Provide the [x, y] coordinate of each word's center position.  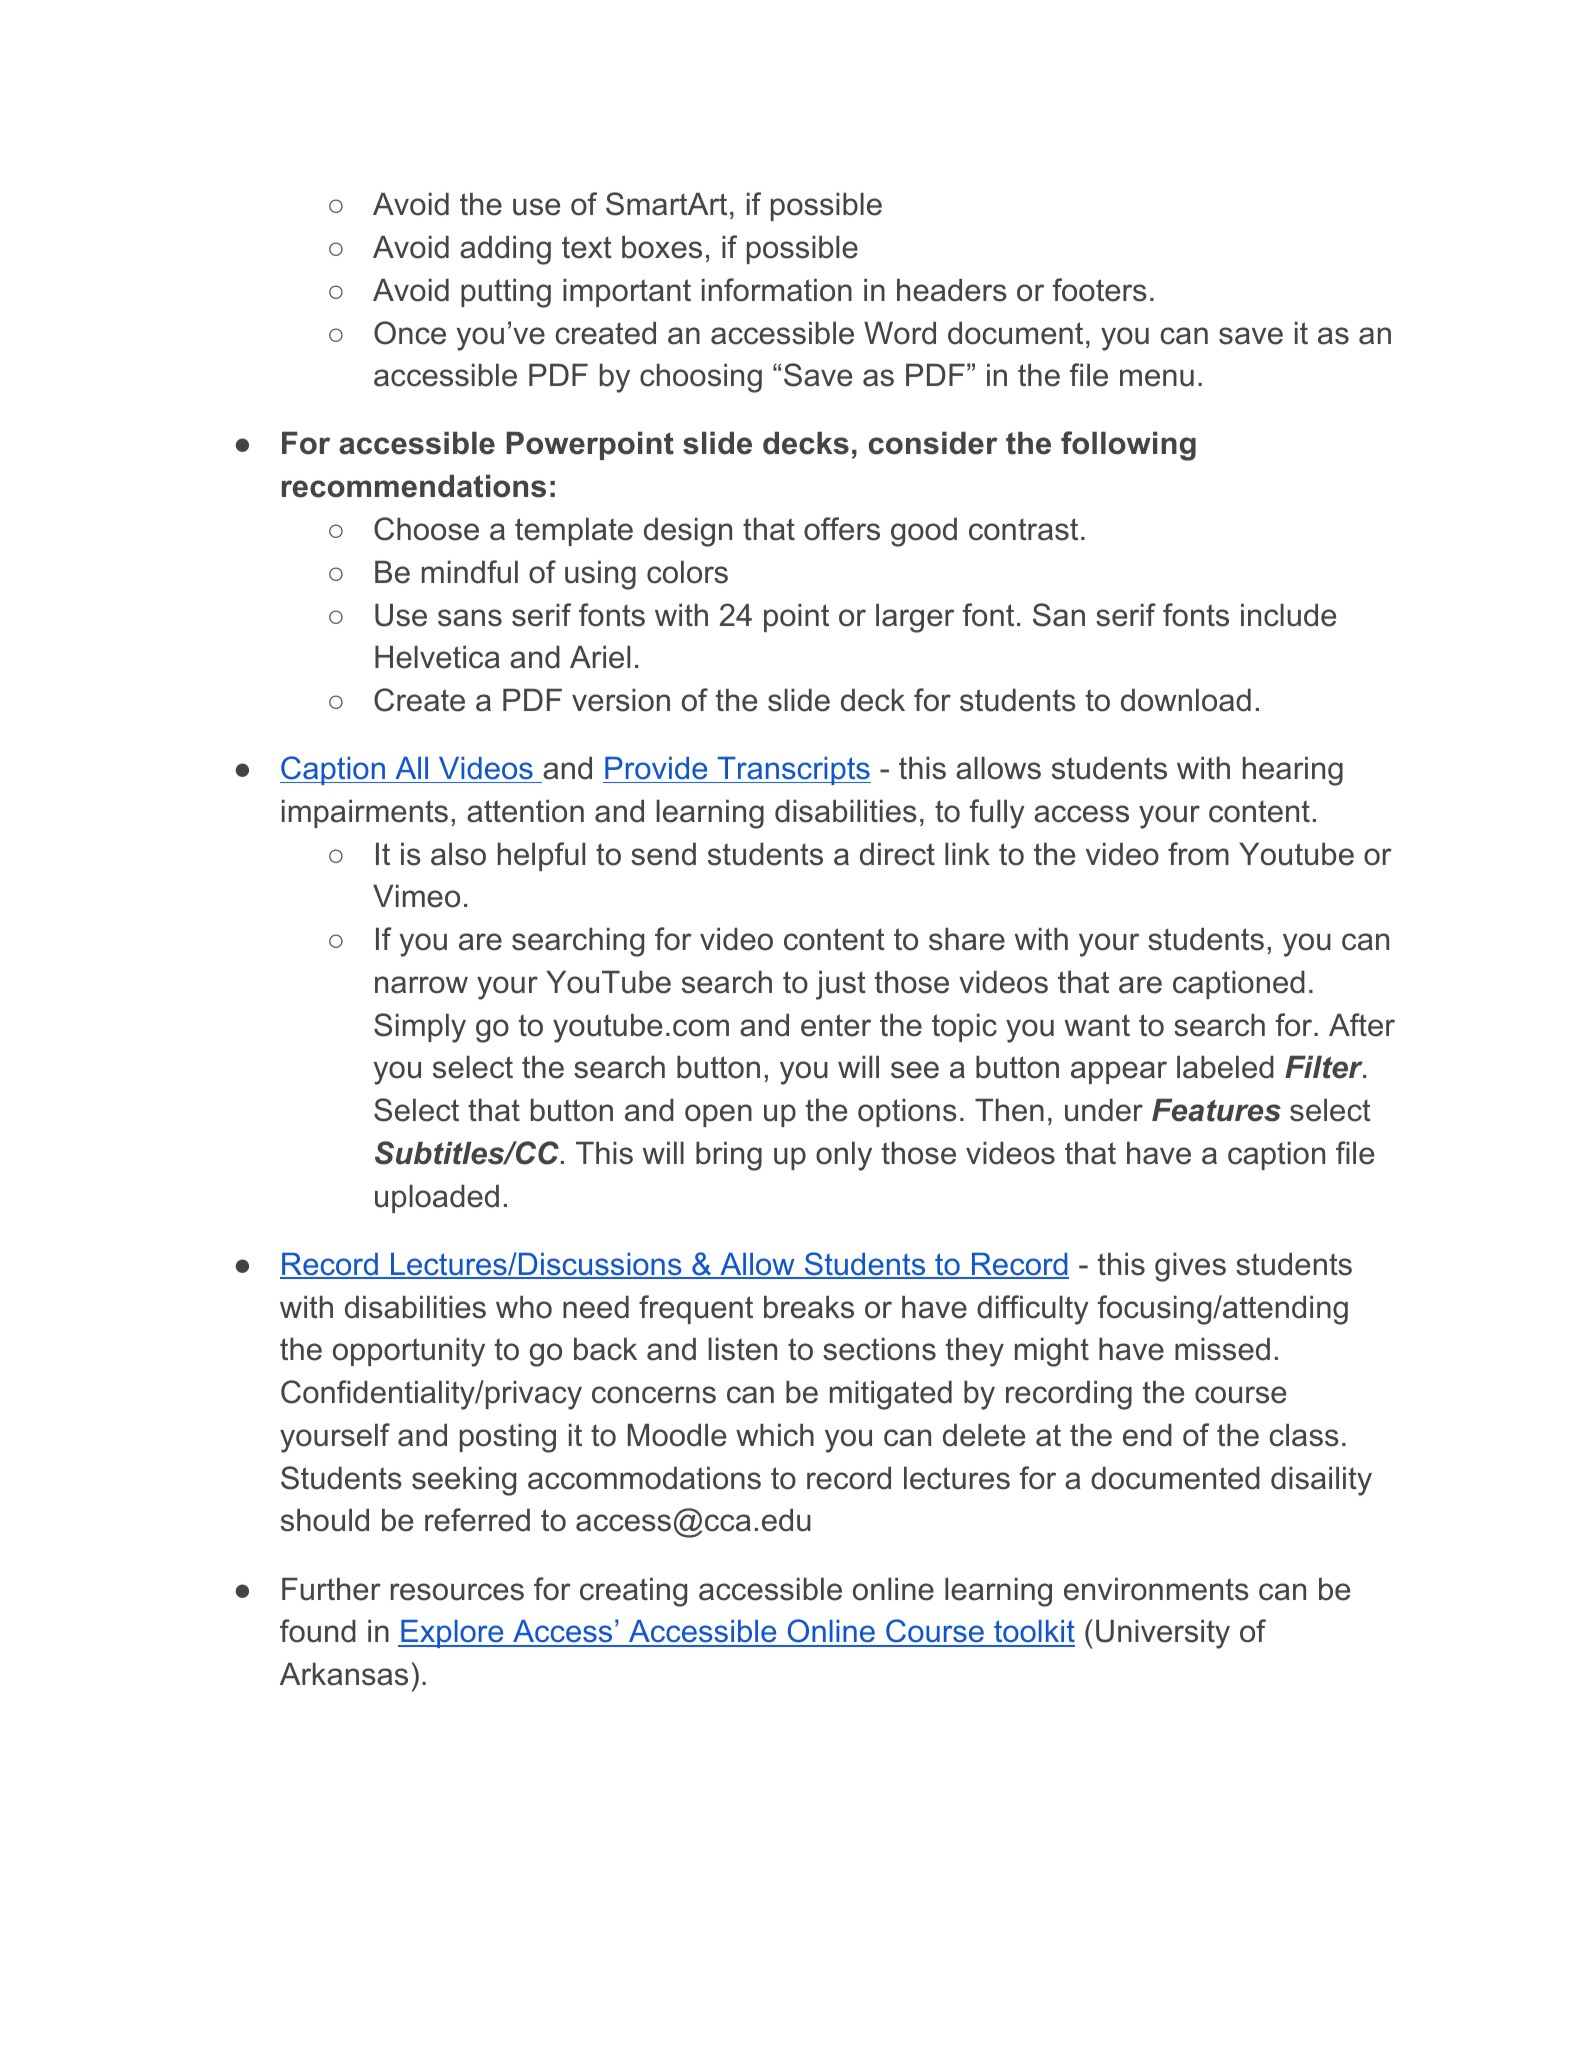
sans [470, 618]
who [524, 1307]
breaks [809, 1307]
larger [915, 618]
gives [1190, 1267]
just [841, 985]
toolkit [1033, 1633]
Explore [452, 1634]
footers [1100, 290]
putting [506, 293]
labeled [1225, 1067]
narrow [421, 985]
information [777, 290]
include [1288, 615]
